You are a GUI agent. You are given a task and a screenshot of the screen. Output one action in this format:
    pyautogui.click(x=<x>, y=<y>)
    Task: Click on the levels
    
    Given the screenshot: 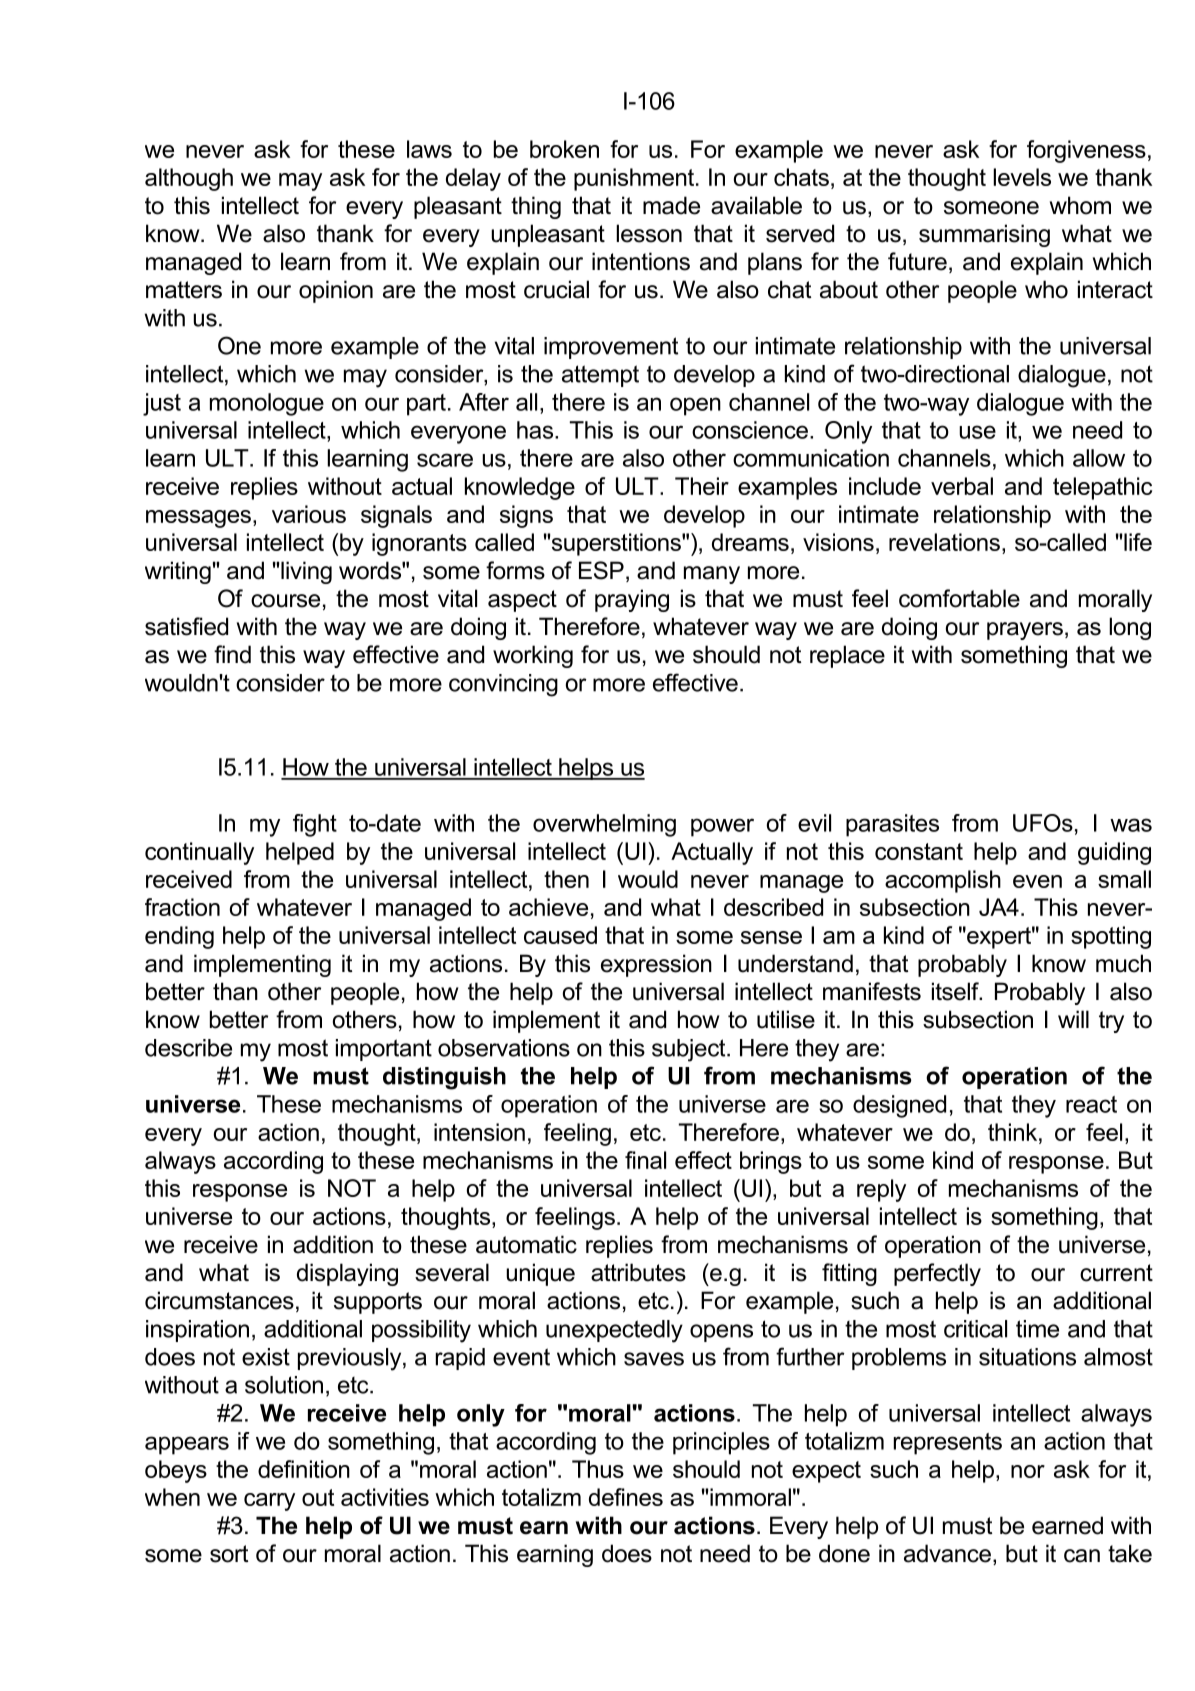 What is the action you would take?
    pyautogui.click(x=1022, y=177)
